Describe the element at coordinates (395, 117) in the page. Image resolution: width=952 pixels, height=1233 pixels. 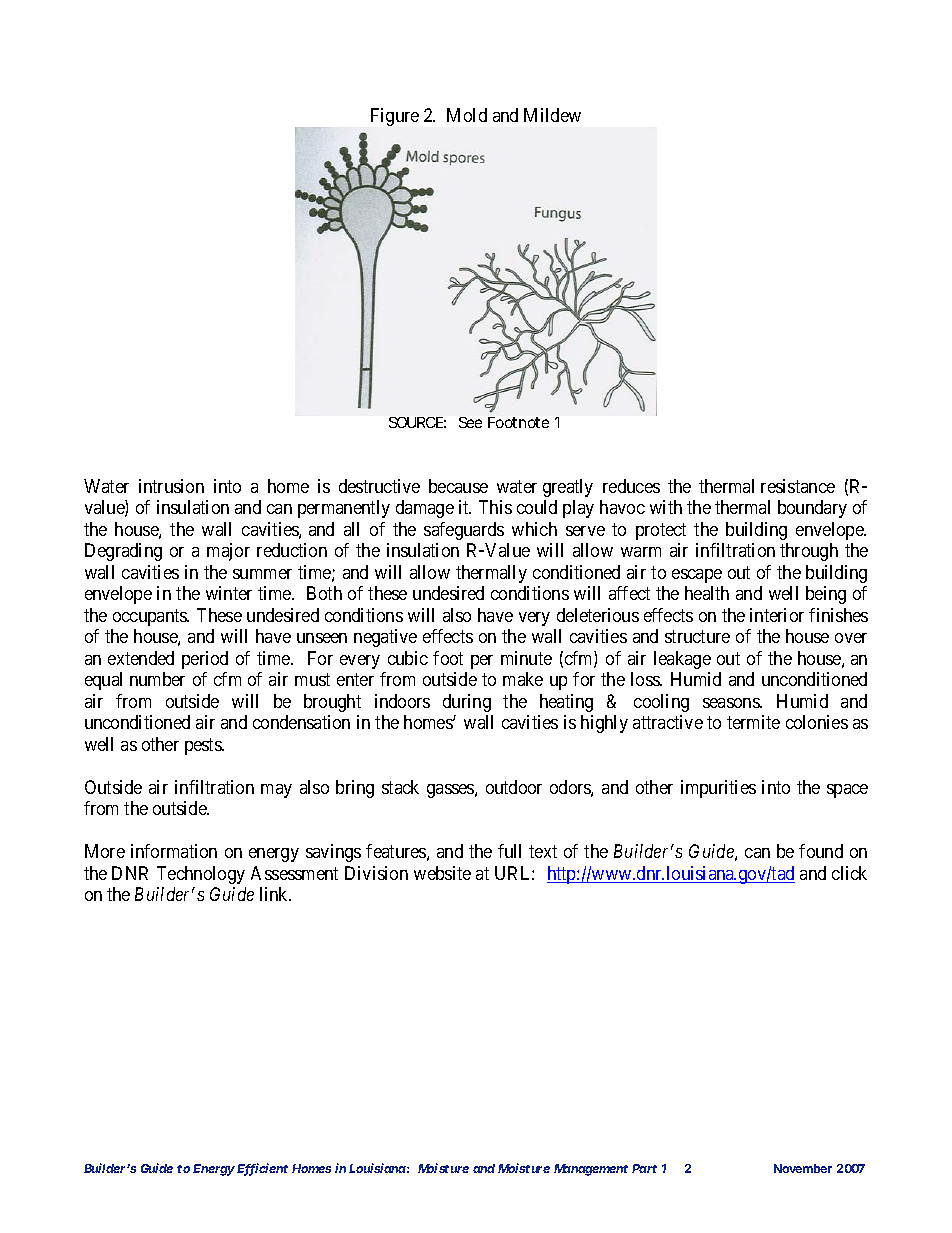
I see `Figure` at that location.
